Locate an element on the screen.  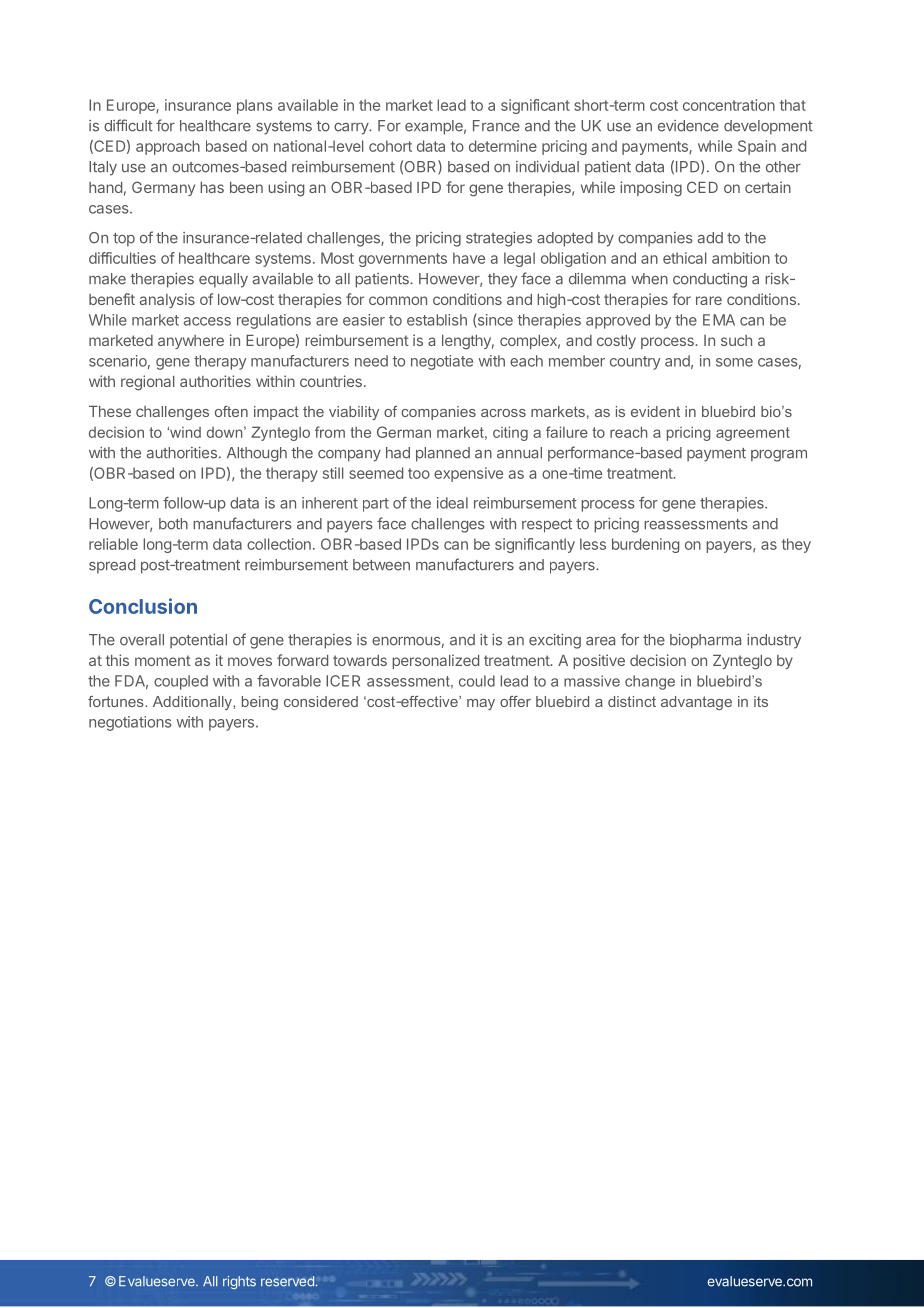
Additionally is located at coordinates (193, 703).
